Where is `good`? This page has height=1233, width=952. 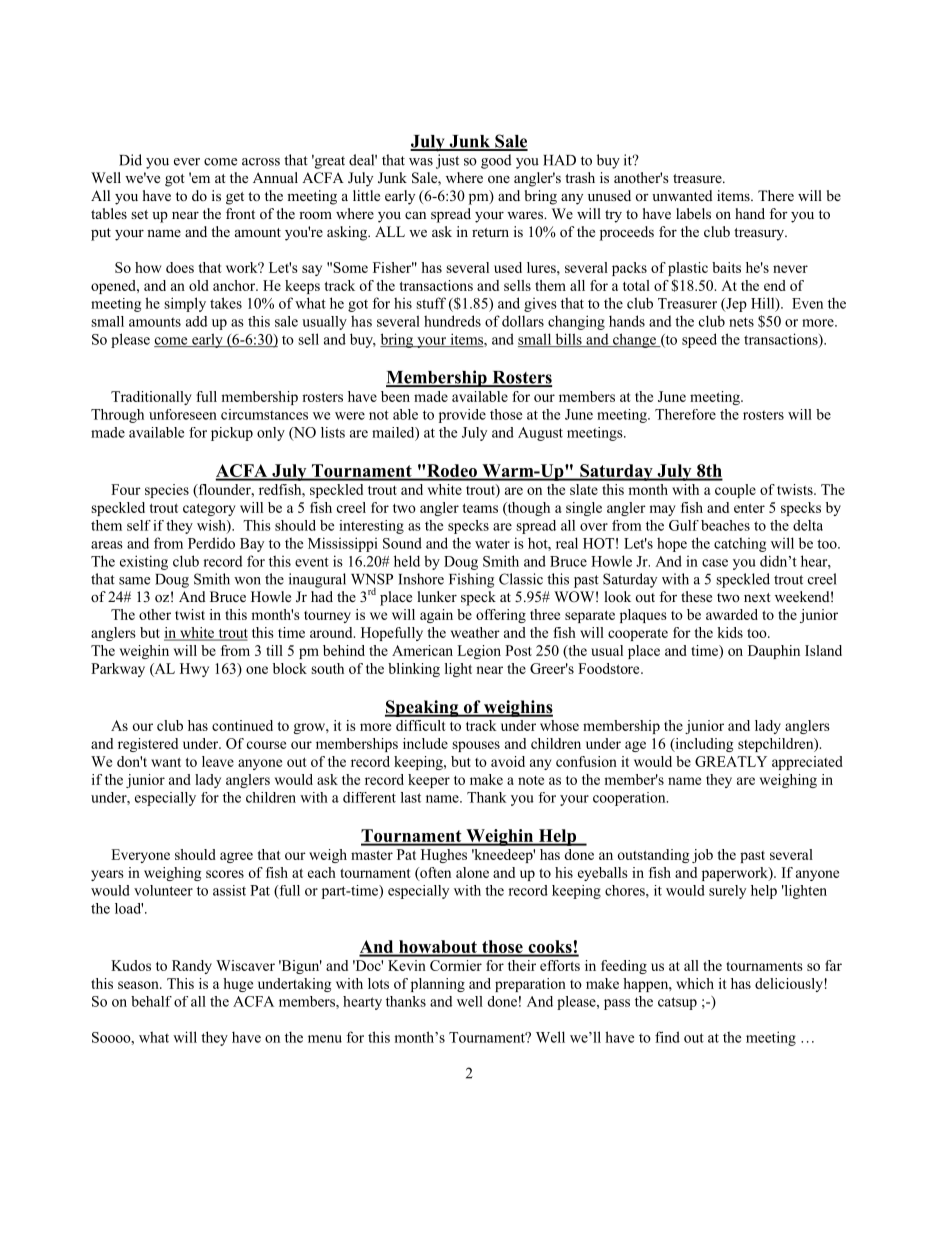
good is located at coordinates (496, 161).
